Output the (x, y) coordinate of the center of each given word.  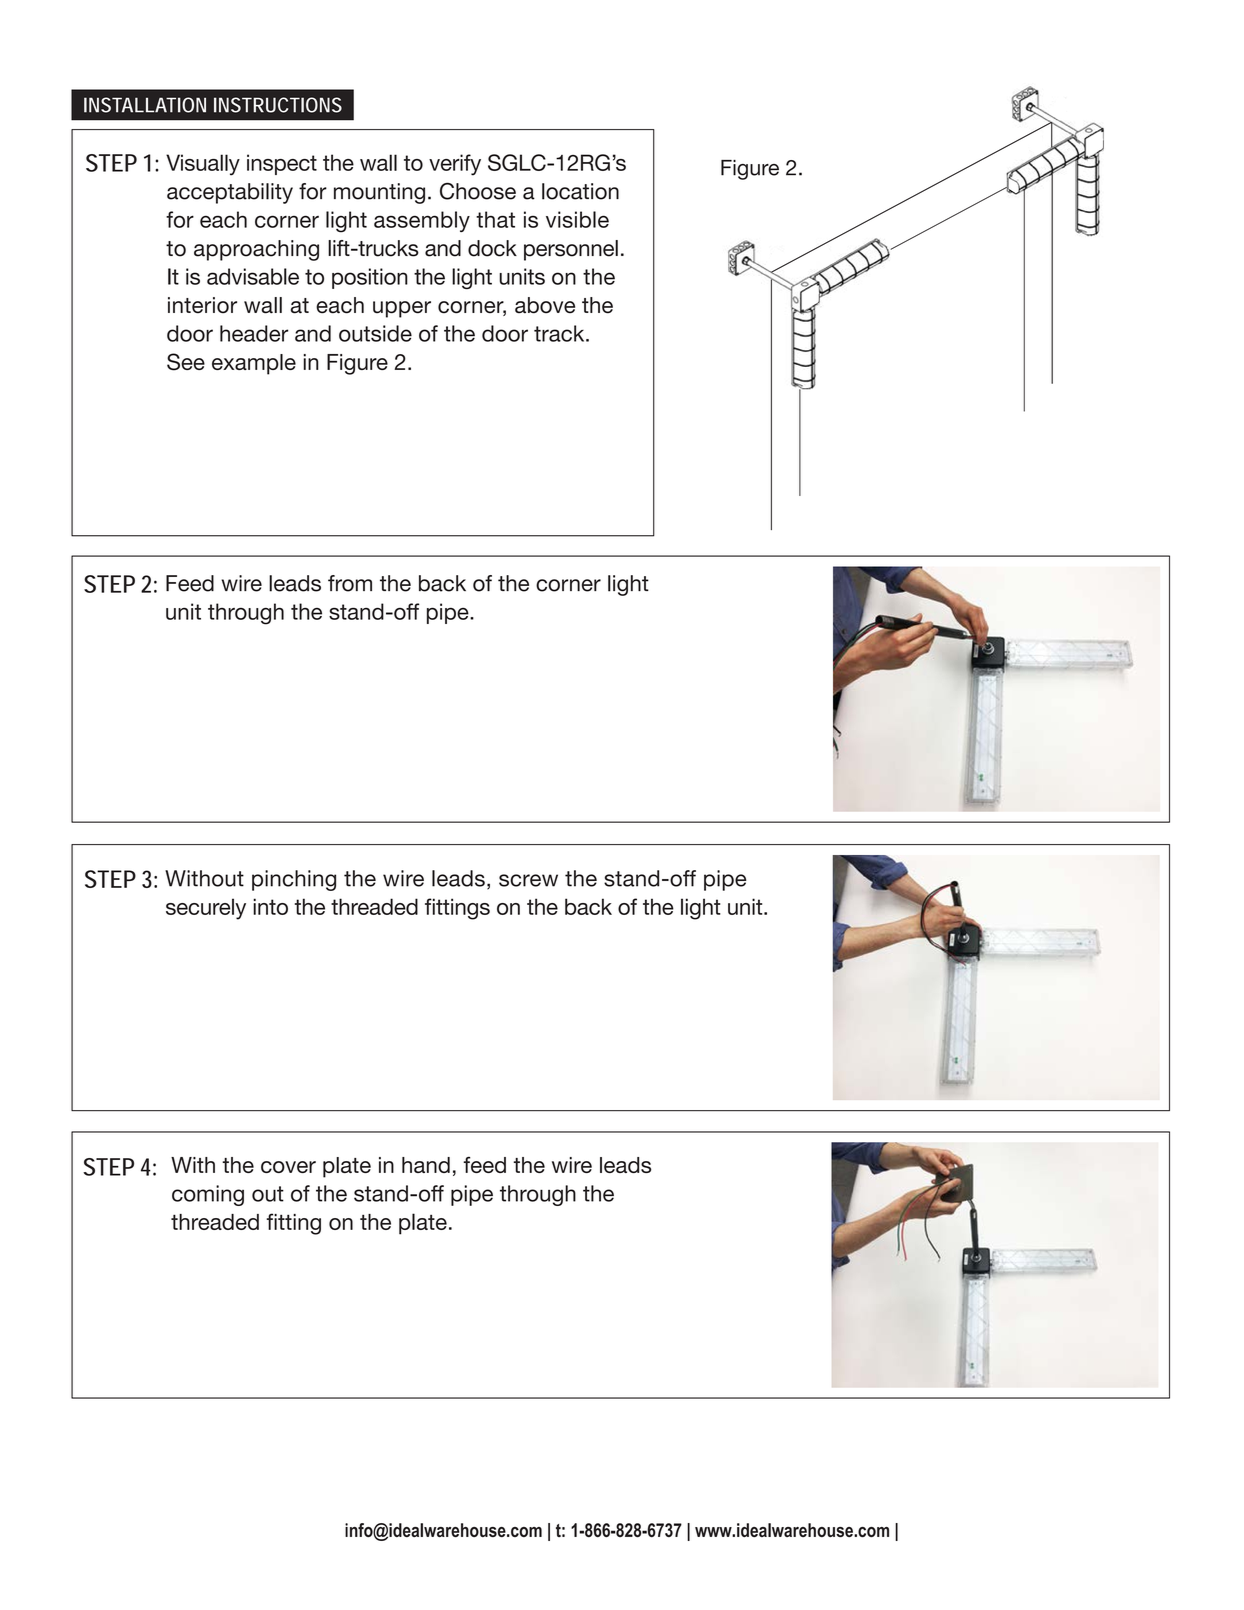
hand (426, 1165)
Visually (203, 165)
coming (208, 1195)
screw (528, 880)
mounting (379, 193)
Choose (478, 191)
